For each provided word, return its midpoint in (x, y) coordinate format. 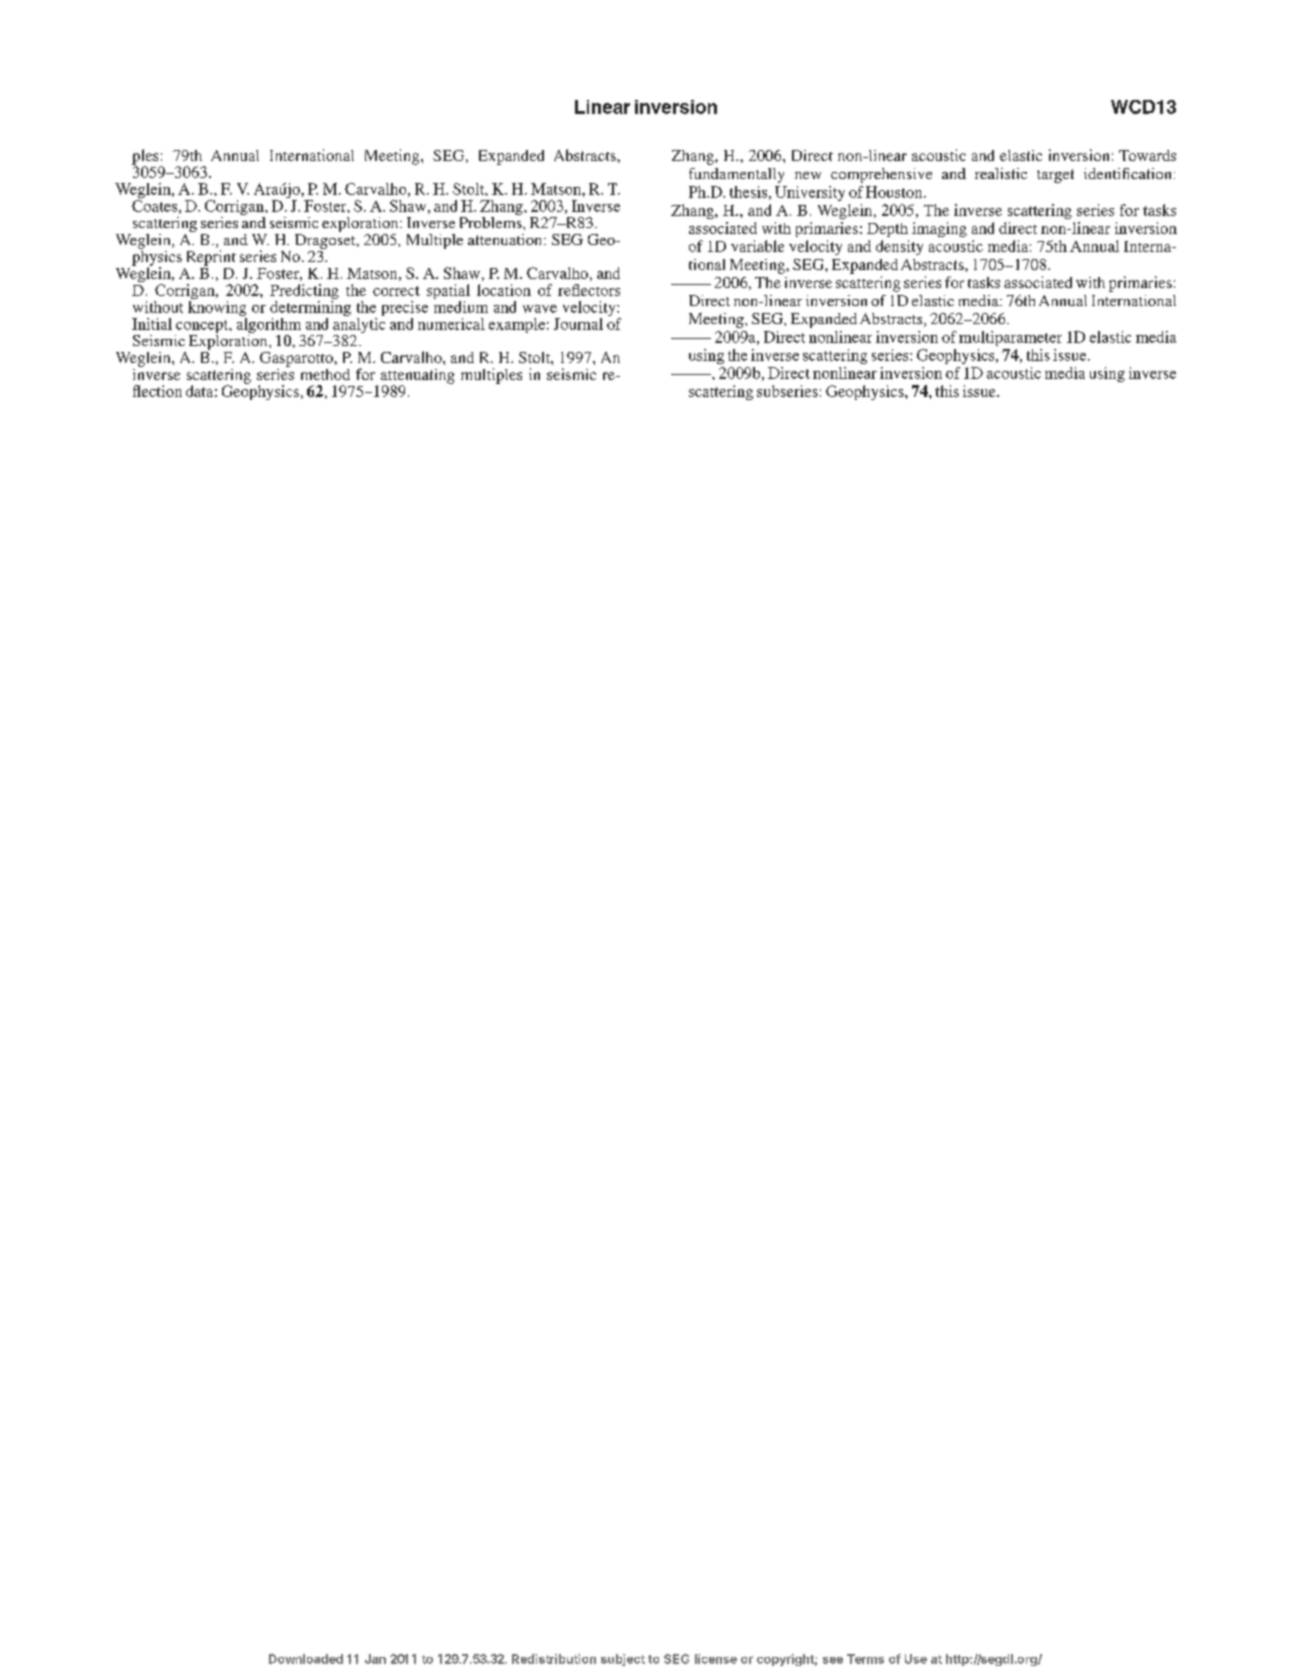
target (1055, 176)
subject (623, 1660)
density (899, 247)
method (325, 374)
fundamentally (736, 175)
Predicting (304, 293)
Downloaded (306, 1659)
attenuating (417, 377)
